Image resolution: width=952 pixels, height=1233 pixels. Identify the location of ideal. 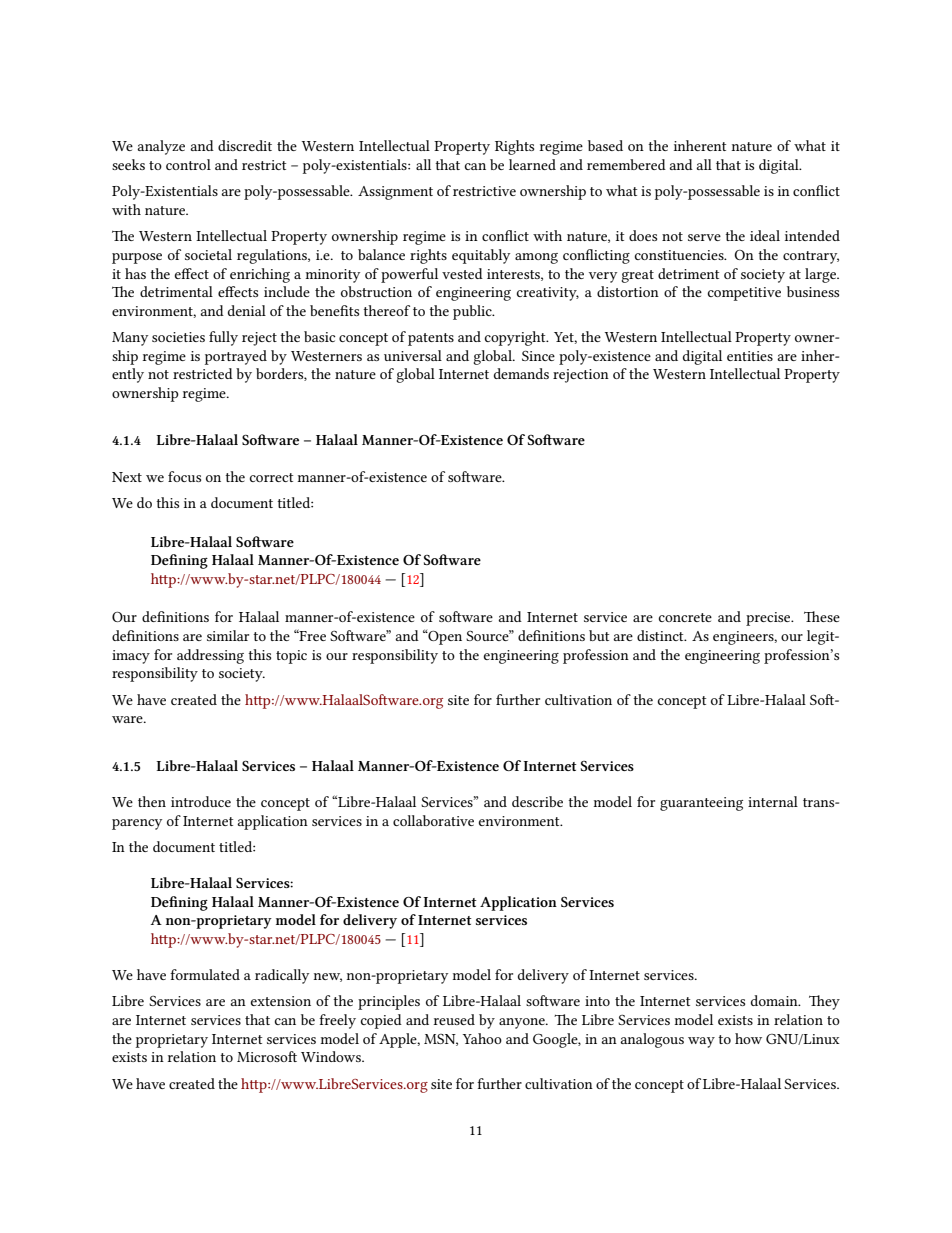
(765, 235).
